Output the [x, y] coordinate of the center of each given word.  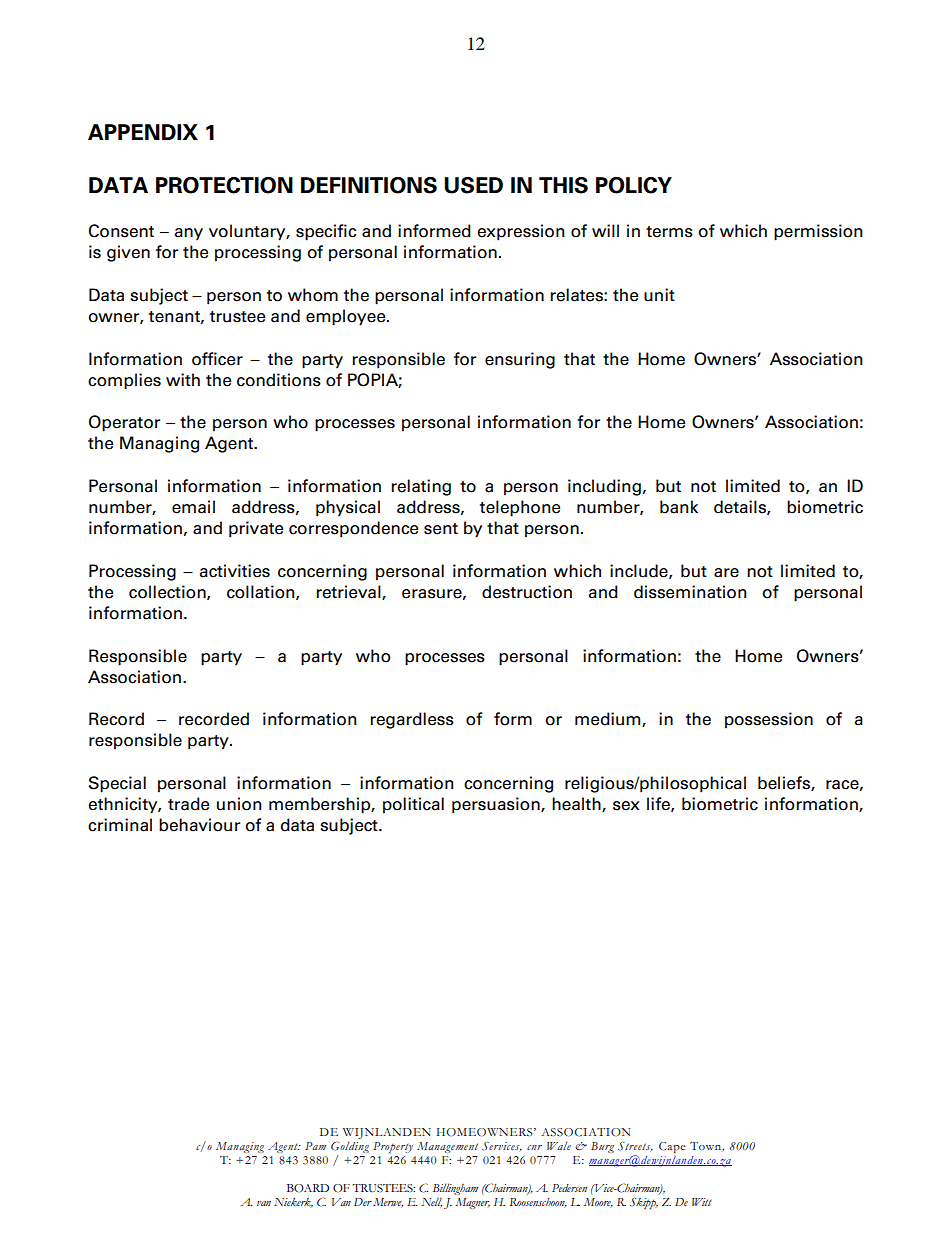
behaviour [199, 825]
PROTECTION [224, 185]
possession [769, 720]
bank [679, 507]
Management [447, 1147]
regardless [412, 720]
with [183, 379]
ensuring [520, 360]
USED [473, 185]
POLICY [634, 185]
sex [626, 806]
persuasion [497, 805]
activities [235, 571]
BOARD [308, 1188]
